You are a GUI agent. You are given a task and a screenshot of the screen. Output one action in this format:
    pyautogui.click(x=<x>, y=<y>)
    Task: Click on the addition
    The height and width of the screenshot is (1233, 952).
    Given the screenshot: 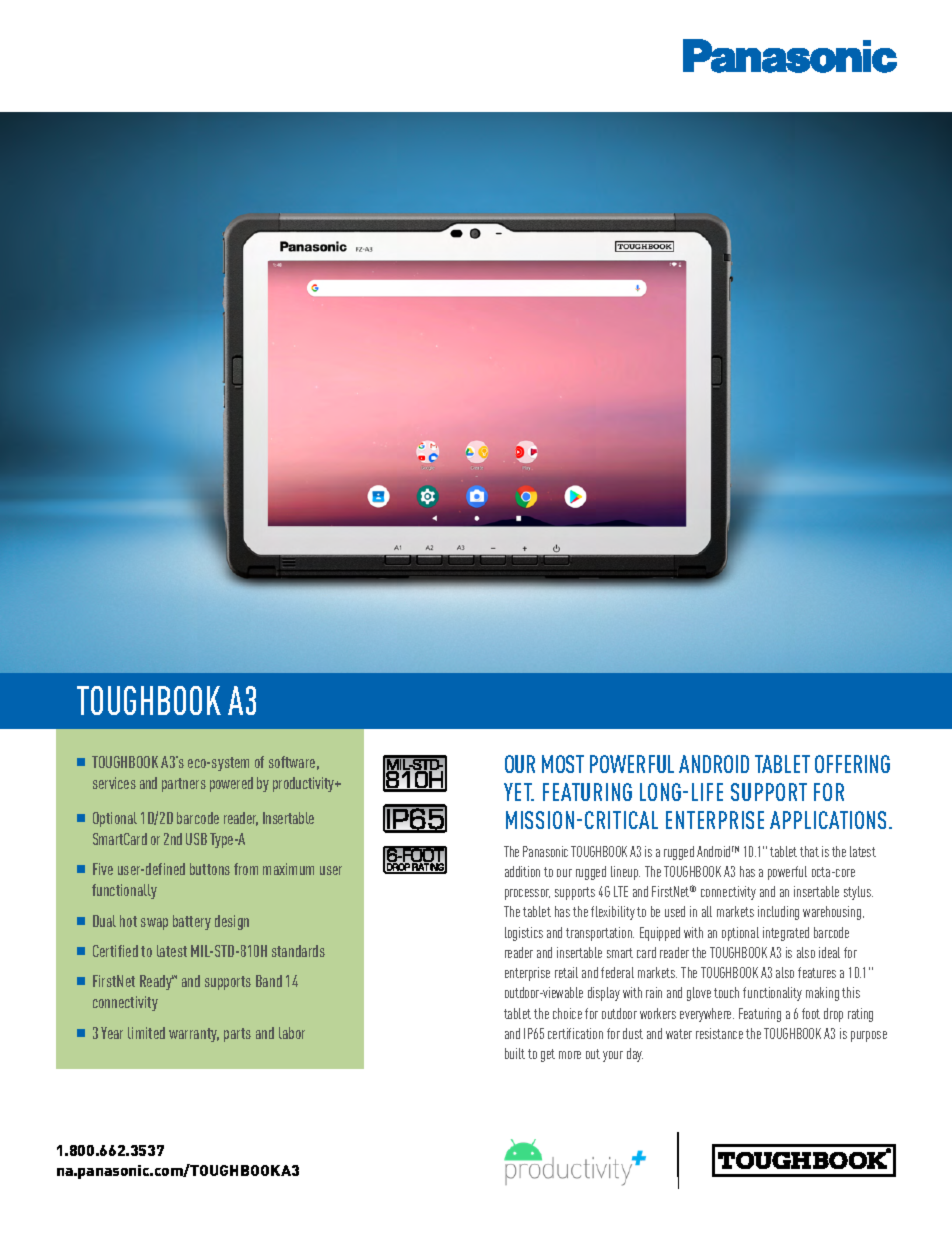 What is the action you would take?
    pyautogui.click(x=522, y=871)
